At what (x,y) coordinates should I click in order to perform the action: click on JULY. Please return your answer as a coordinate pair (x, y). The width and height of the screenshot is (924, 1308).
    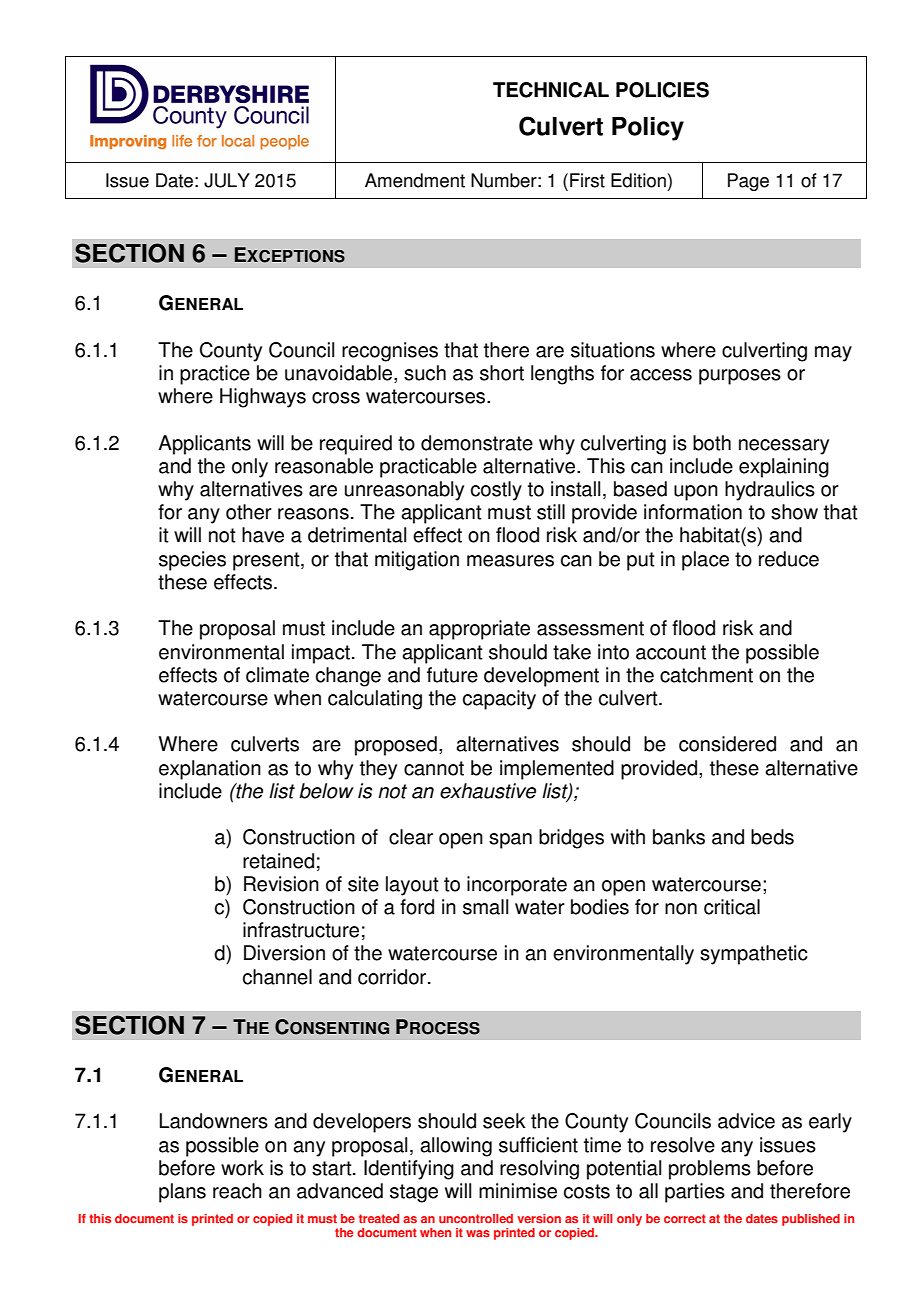
    Looking at the image, I should click on (227, 180).
